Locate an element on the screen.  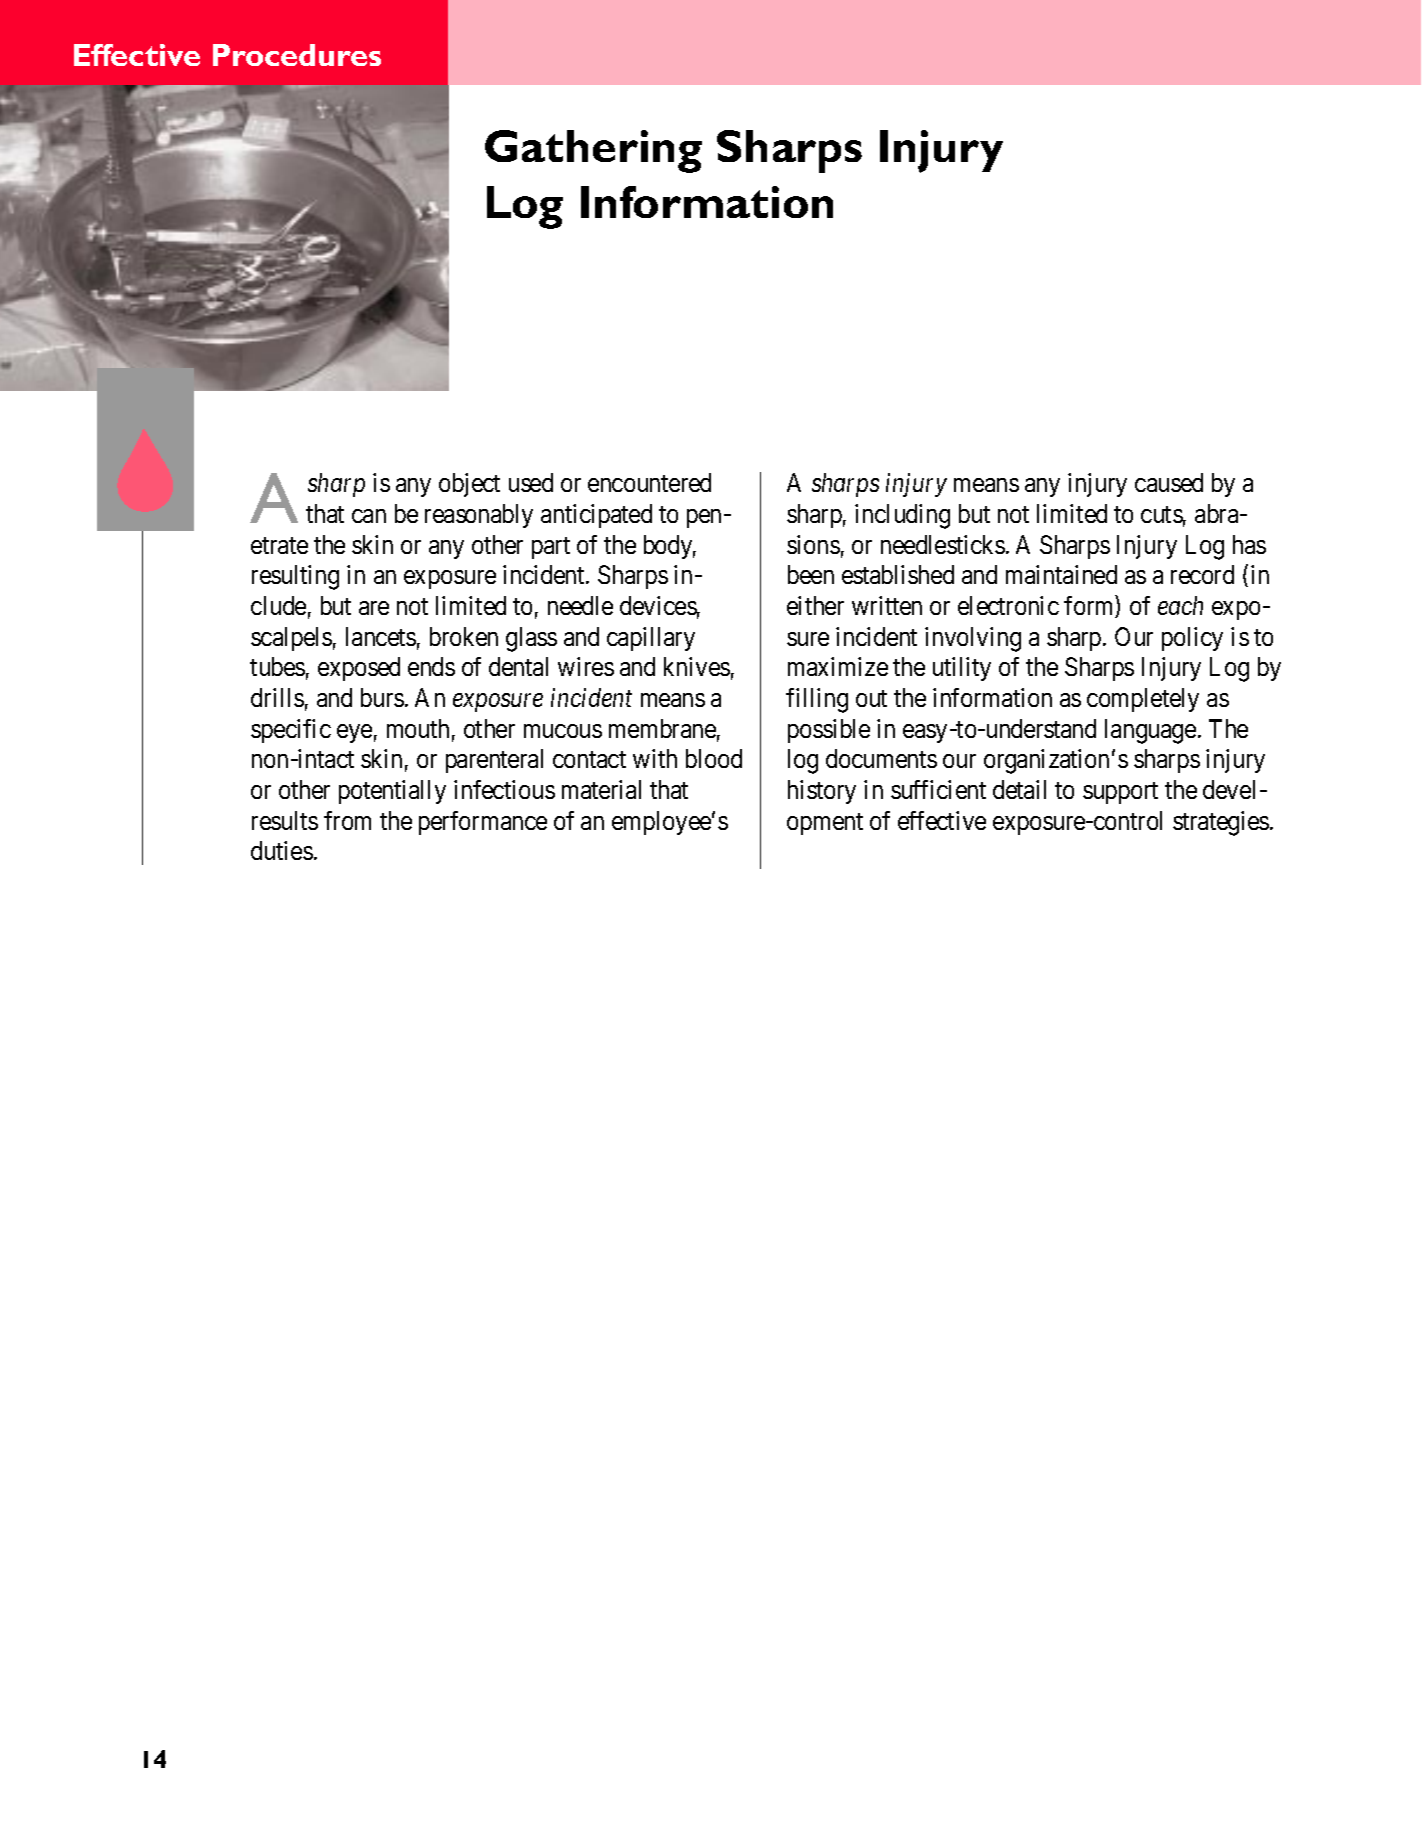
support is located at coordinates (1120, 793).
